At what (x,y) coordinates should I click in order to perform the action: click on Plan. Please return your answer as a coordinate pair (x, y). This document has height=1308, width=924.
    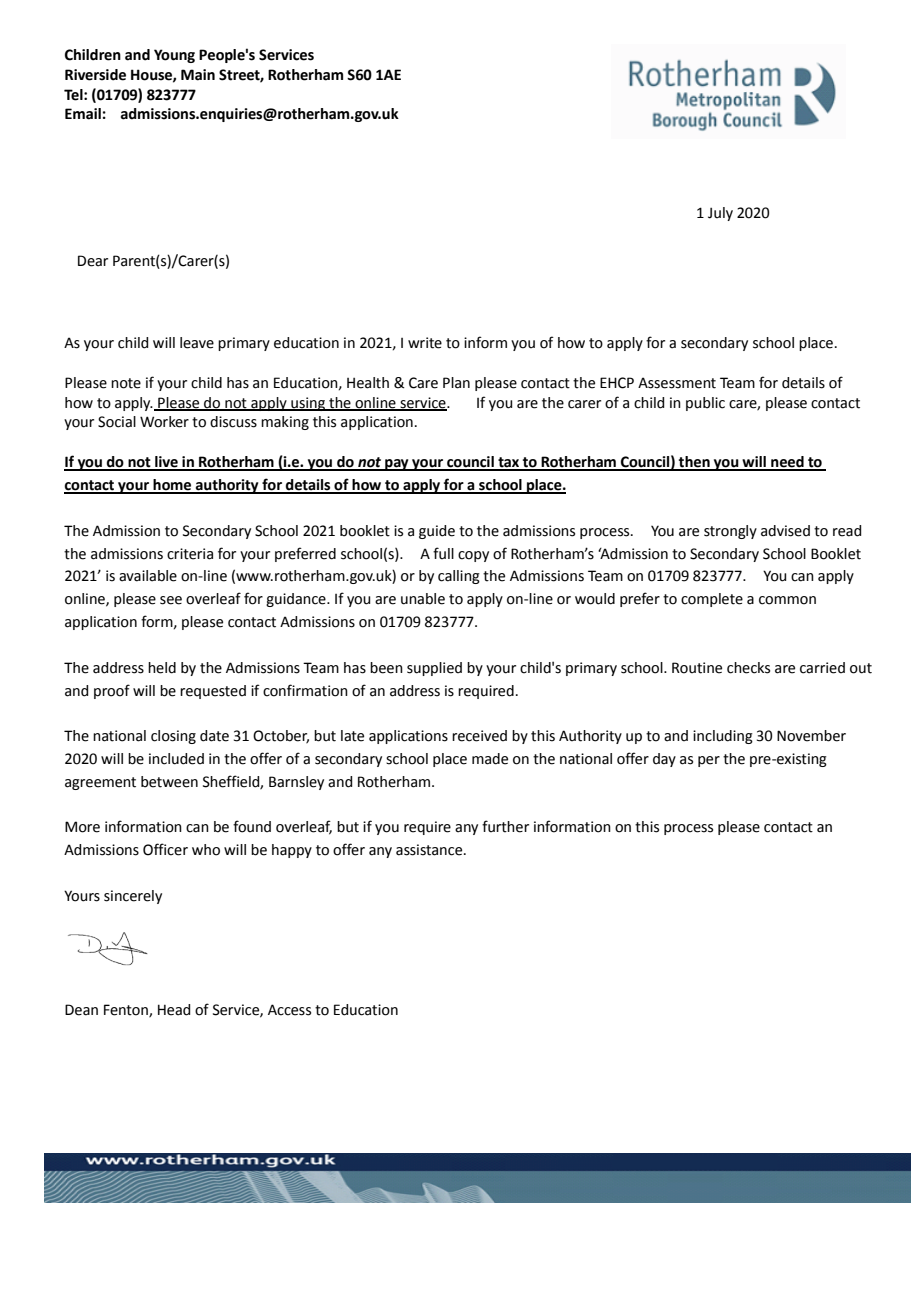
    Looking at the image, I should click on (456, 383).
